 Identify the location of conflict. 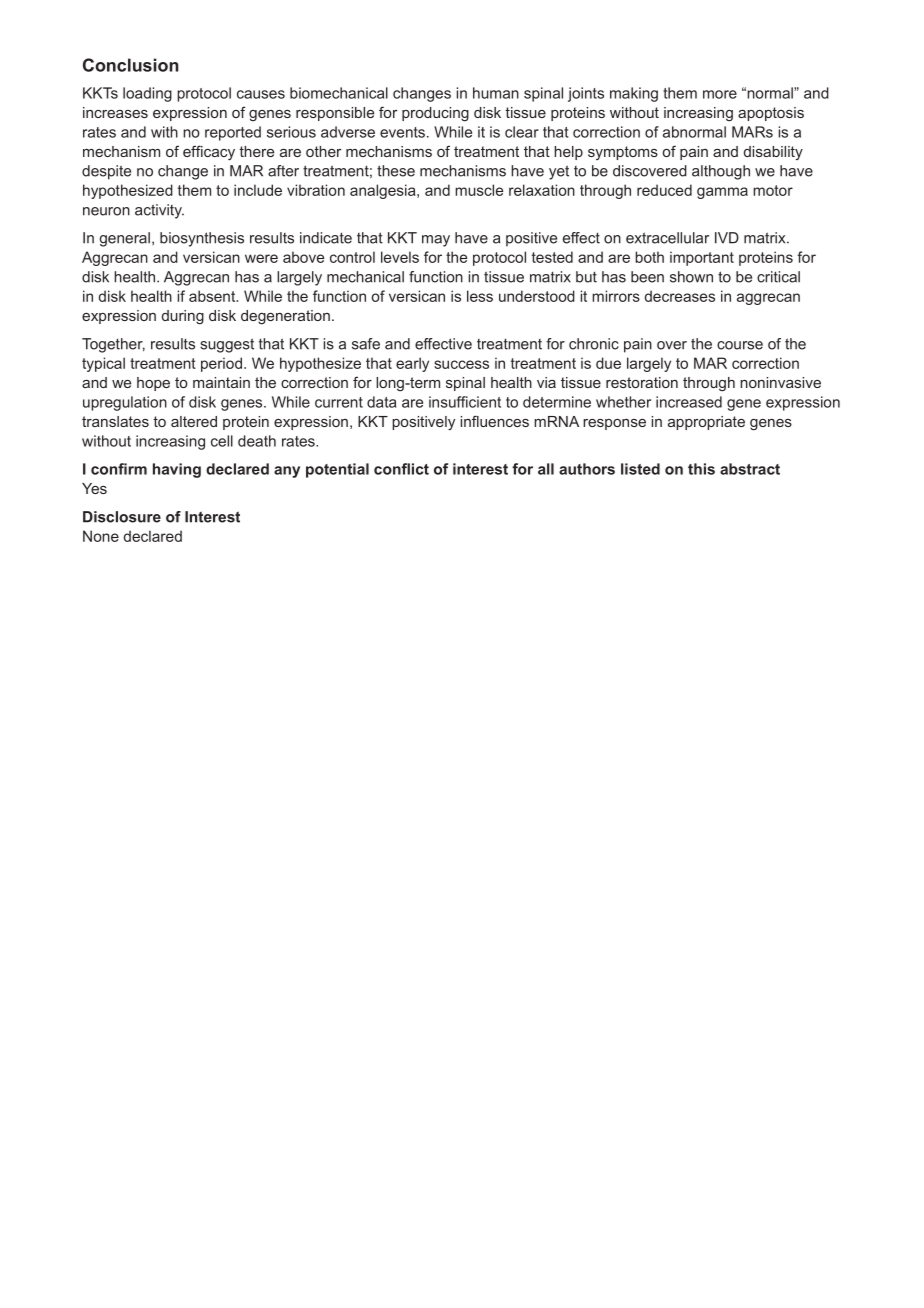
(401, 469).
